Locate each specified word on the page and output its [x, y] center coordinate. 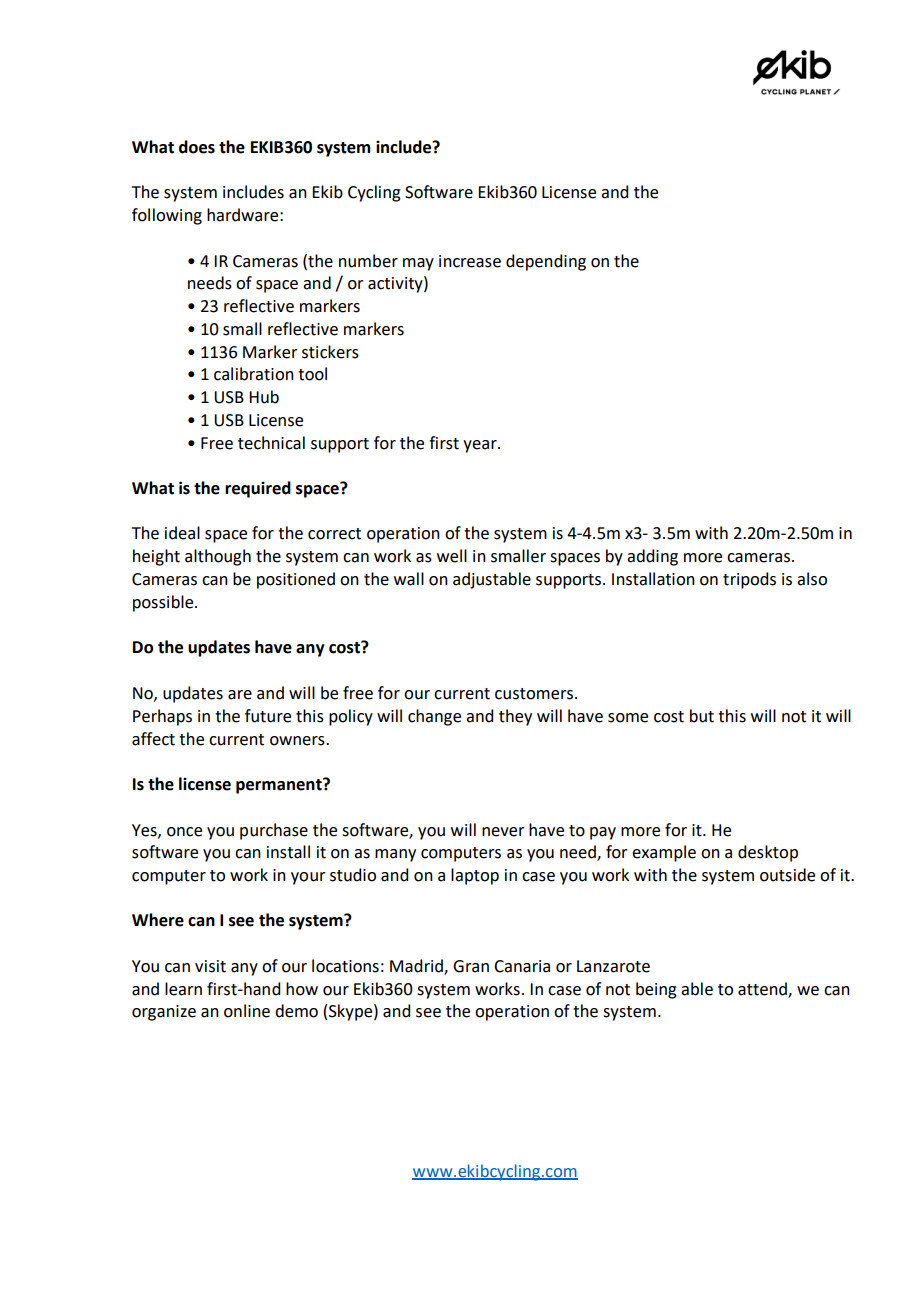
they [515, 717]
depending [546, 262]
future [268, 716]
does [197, 147]
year [481, 446]
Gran [471, 966]
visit [210, 966]
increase [470, 261]
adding [652, 557]
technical [271, 443]
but [702, 716]
